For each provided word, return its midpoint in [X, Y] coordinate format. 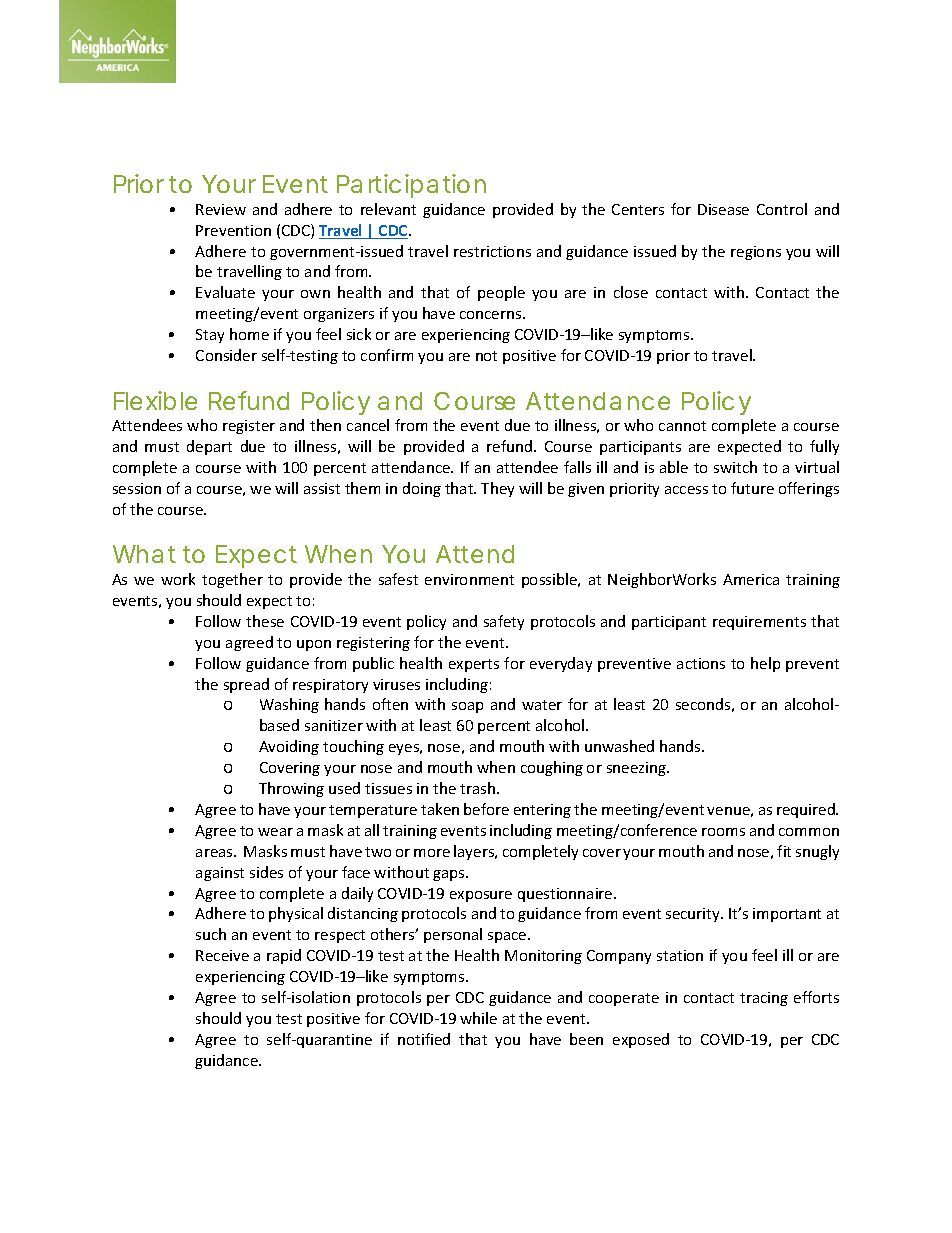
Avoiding [289, 747]
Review [221, 209]
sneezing [637, 769]
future [752, 488]
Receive [222, 955]
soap [467, 707]
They [497, 489]
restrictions [492, 251]
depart [209, 447]
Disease [723, 209]
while [478, 1018]
